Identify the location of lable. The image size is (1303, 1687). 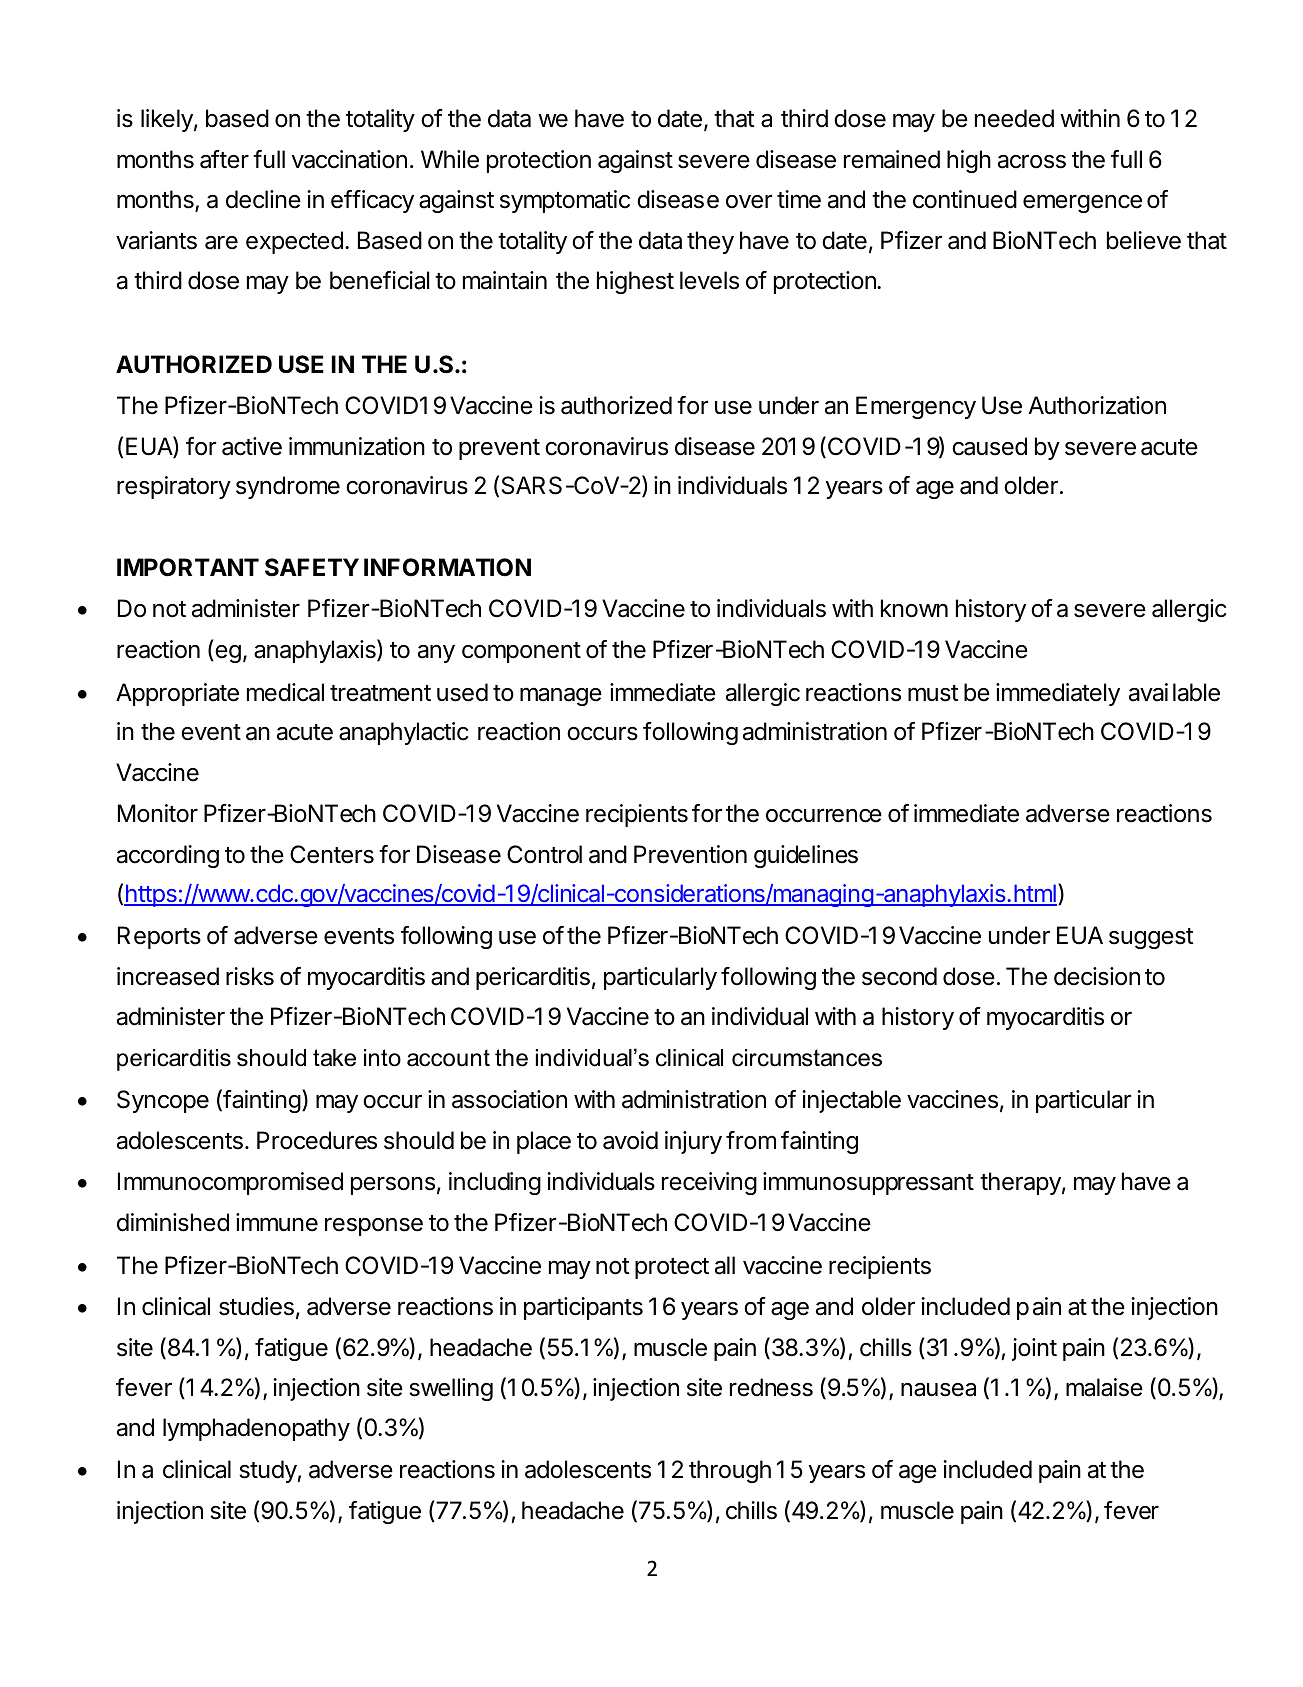
(1196, 692).
